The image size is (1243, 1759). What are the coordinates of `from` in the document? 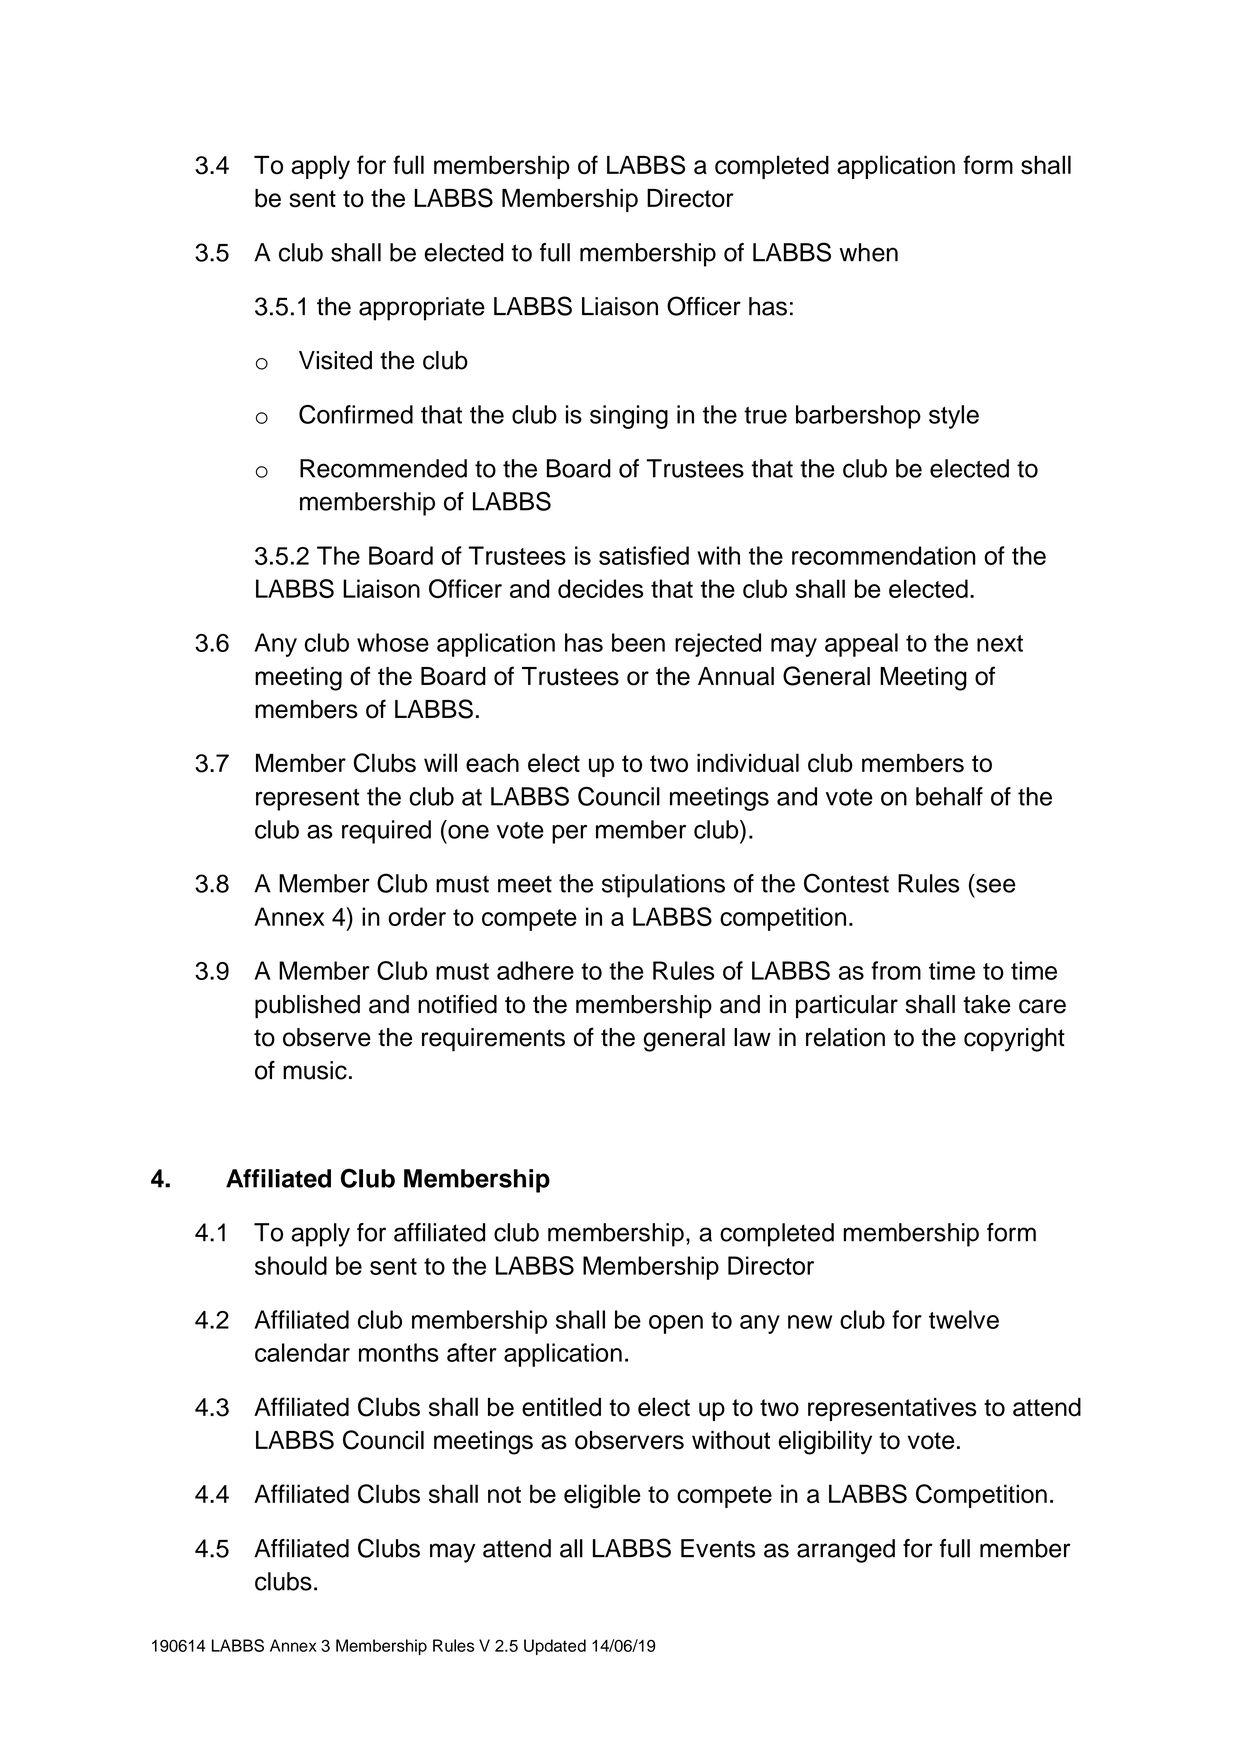 It's located at (896, 970).
